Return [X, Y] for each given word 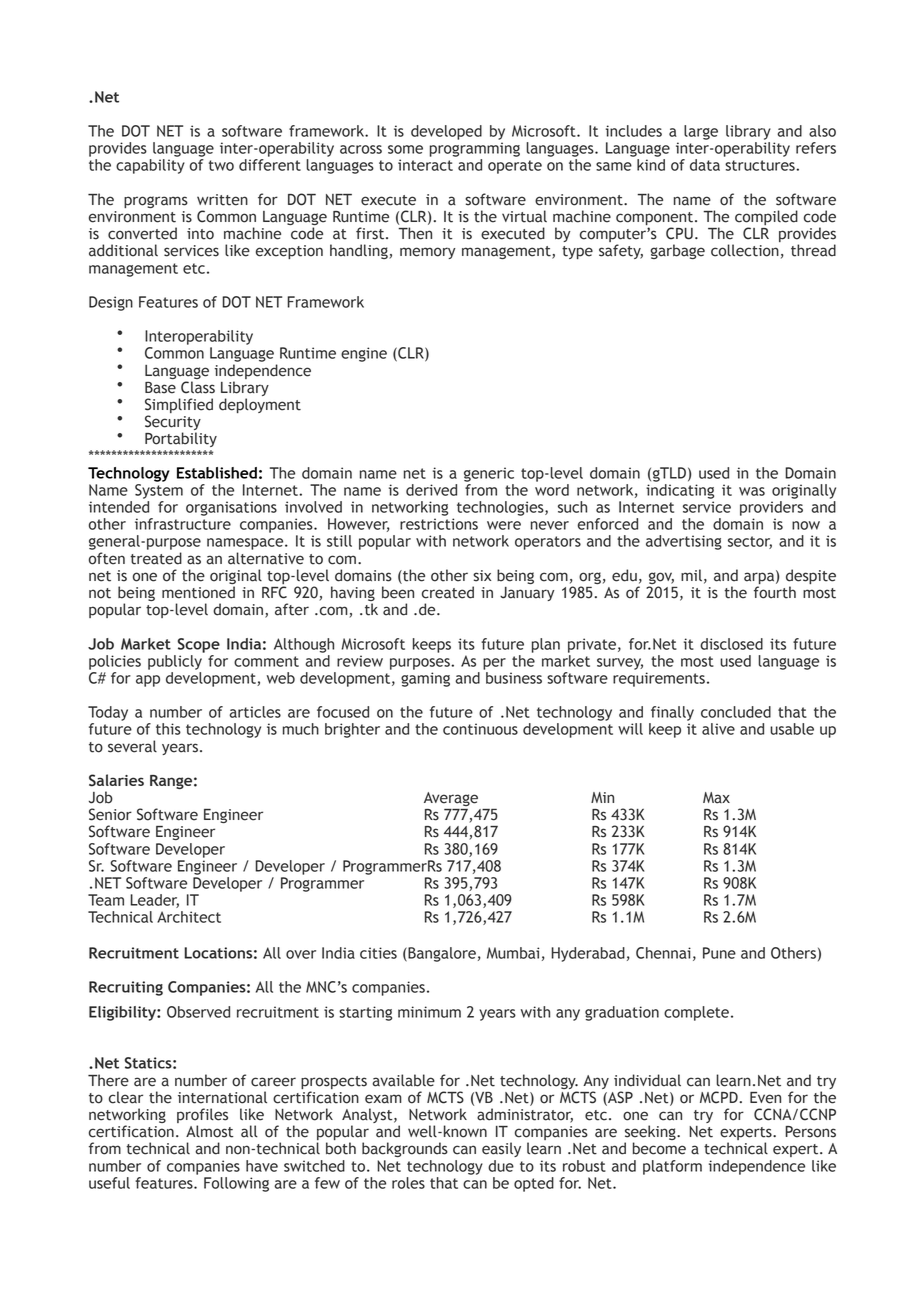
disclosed [731, 644]
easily [501, 1149]
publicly [176, 661]
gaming [425, 679]
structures [761, 165]
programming [475, 149]
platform [672, 1167]
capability [150, 166]
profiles [202, 1117]
